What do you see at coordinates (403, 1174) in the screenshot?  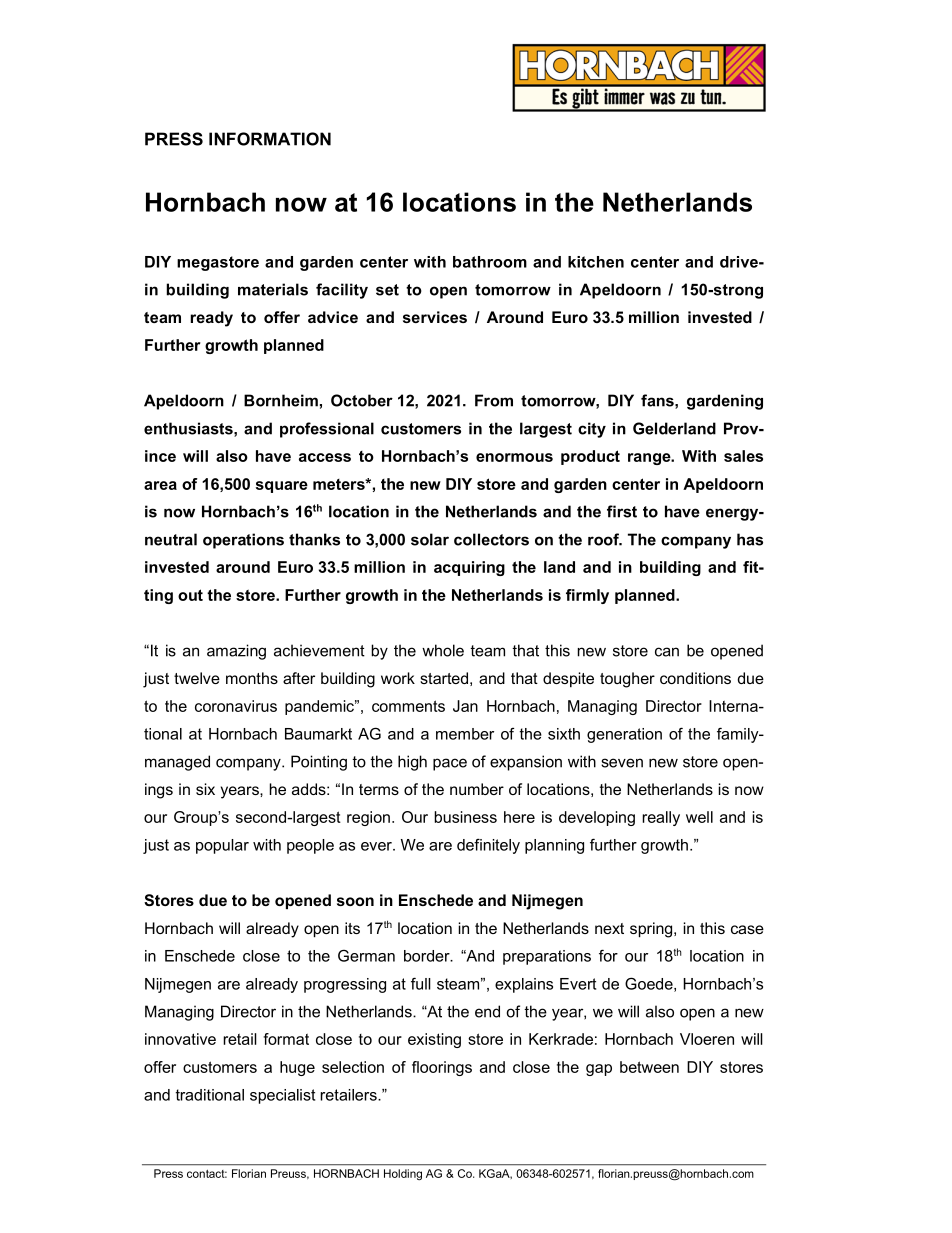 I see `Holding` at bounding box center [403, 1174].
